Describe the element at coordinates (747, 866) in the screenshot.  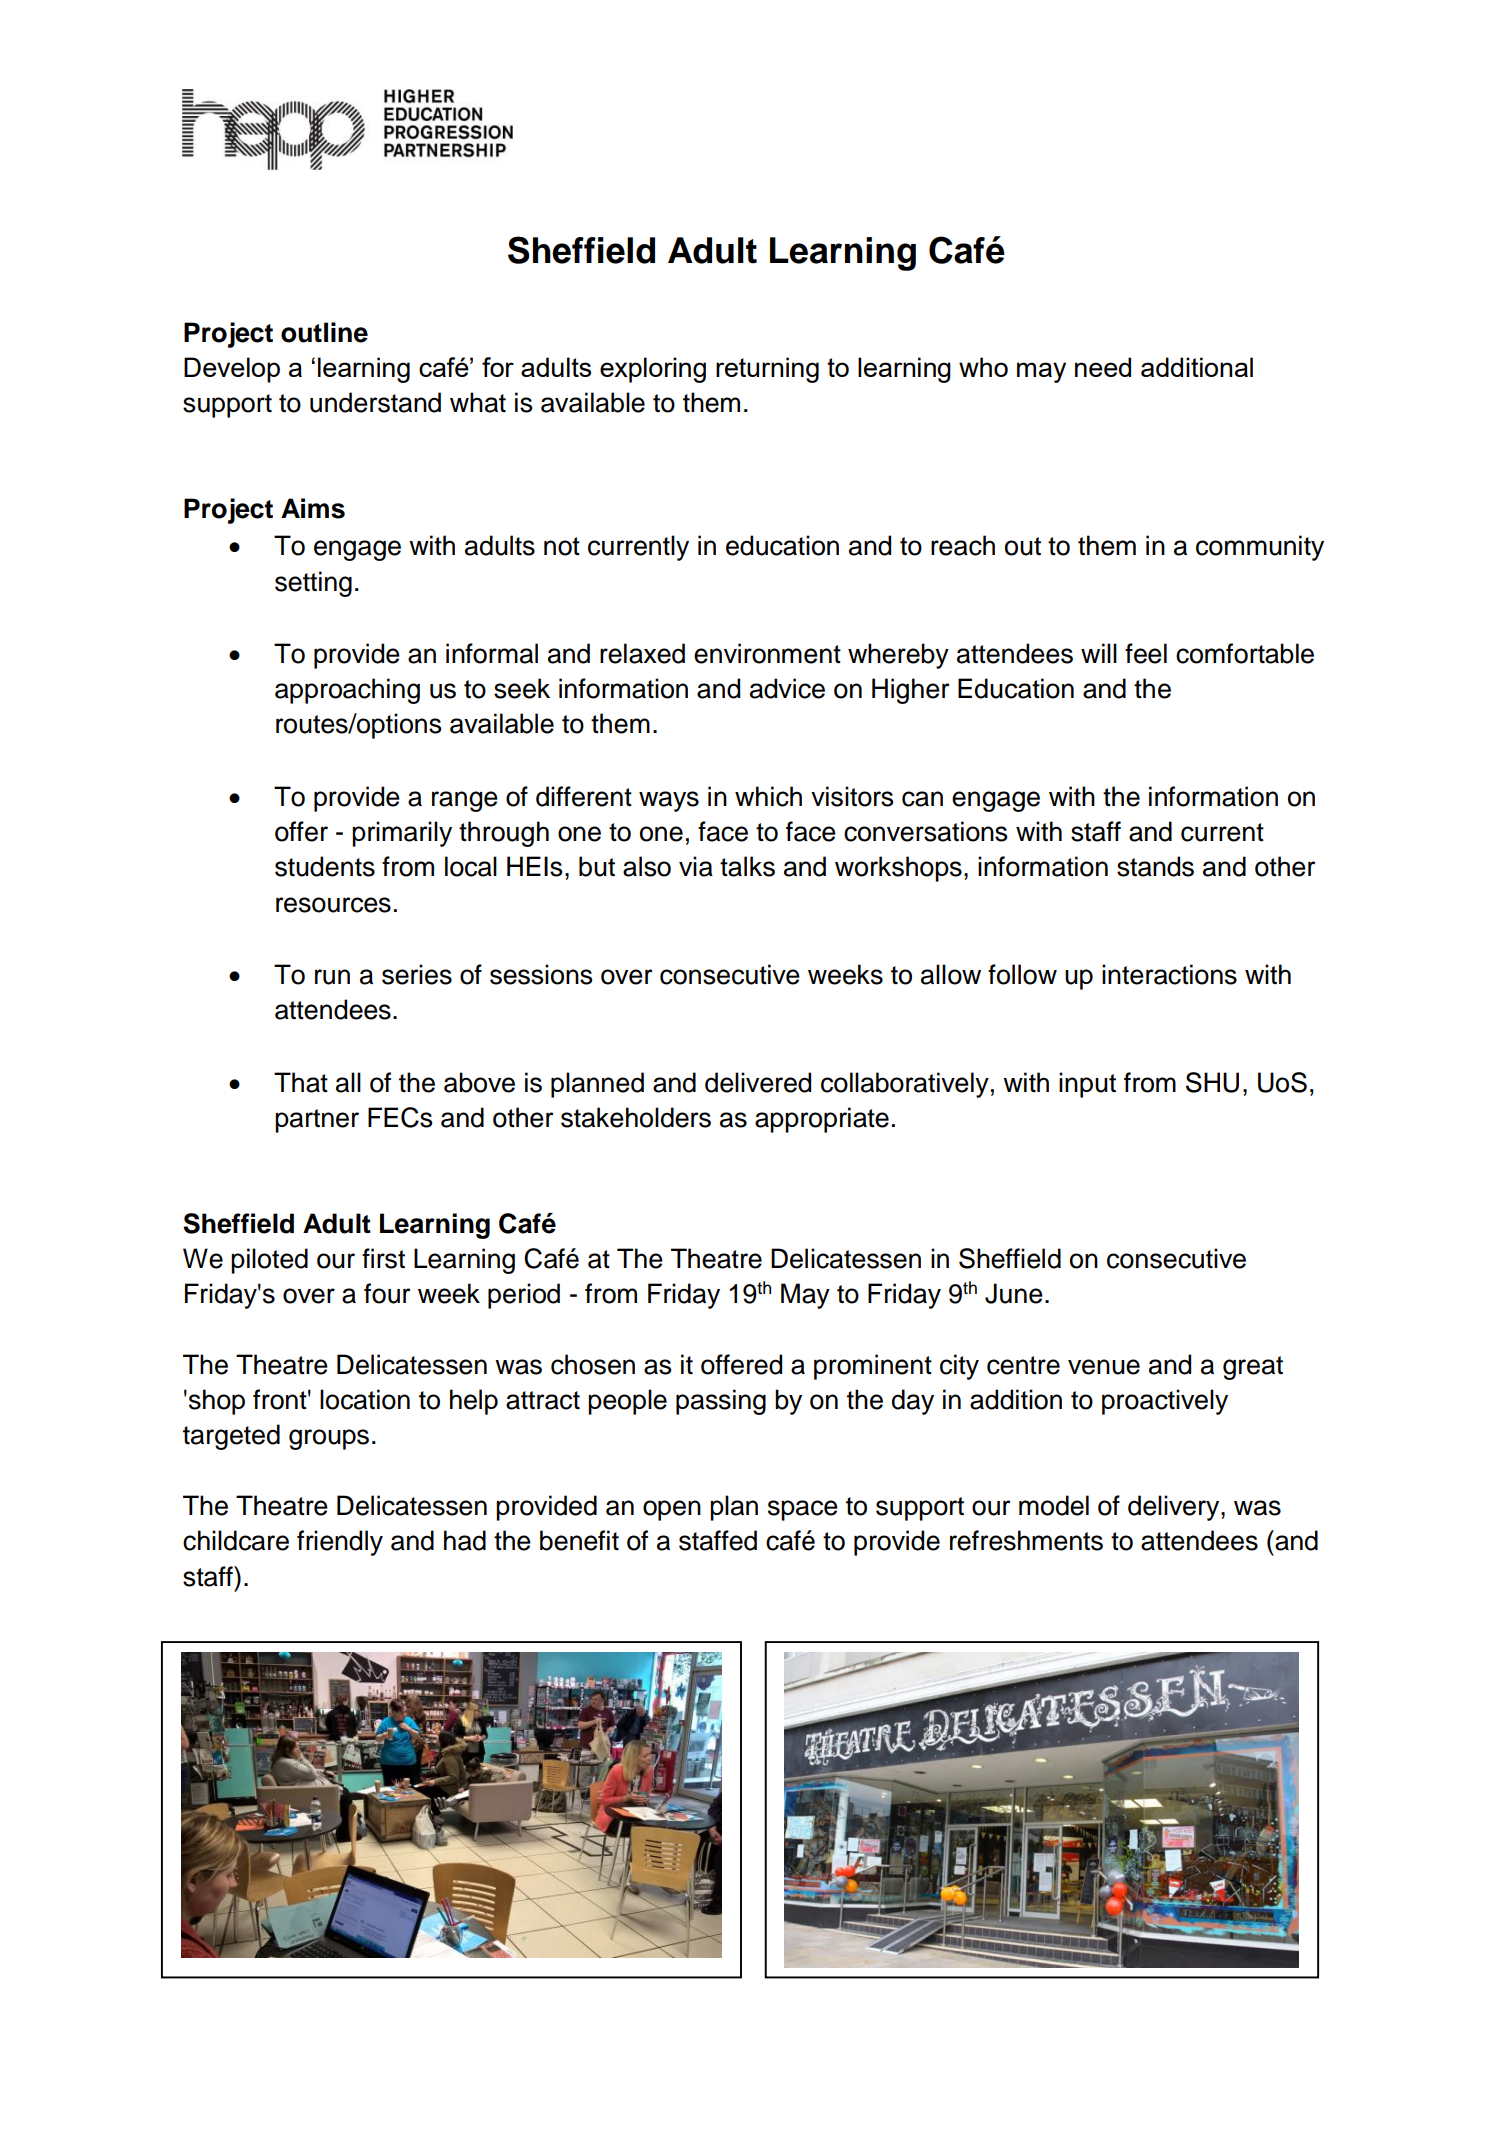
I see `talks` at that location.
